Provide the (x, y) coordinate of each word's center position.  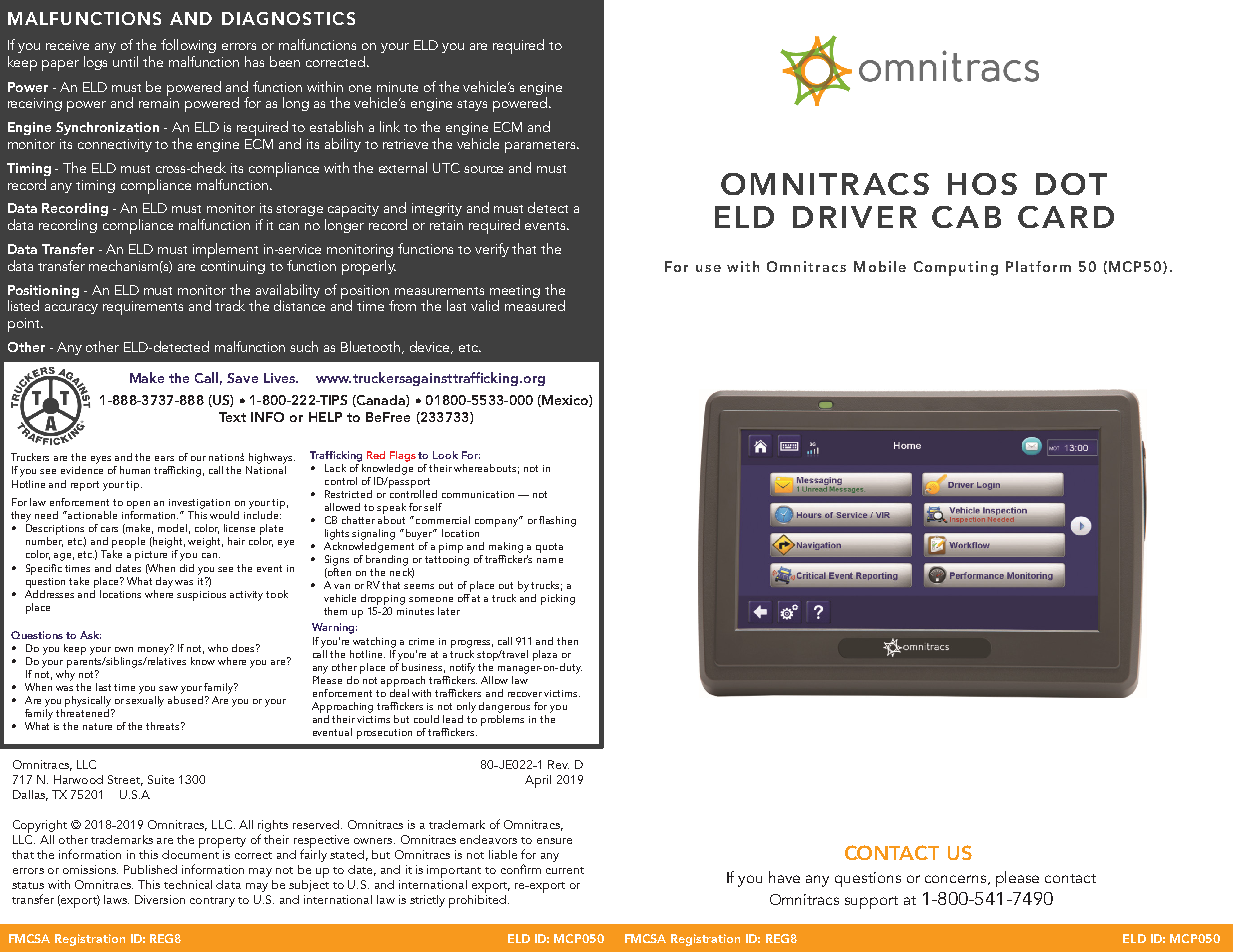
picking (558, 599)
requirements (143, 308)
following (188, 46)
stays (472, 105)
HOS (982, 184)
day (166, 582)
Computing (956, 268)
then (567, 641)
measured (535, 305)
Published (150, 869)
